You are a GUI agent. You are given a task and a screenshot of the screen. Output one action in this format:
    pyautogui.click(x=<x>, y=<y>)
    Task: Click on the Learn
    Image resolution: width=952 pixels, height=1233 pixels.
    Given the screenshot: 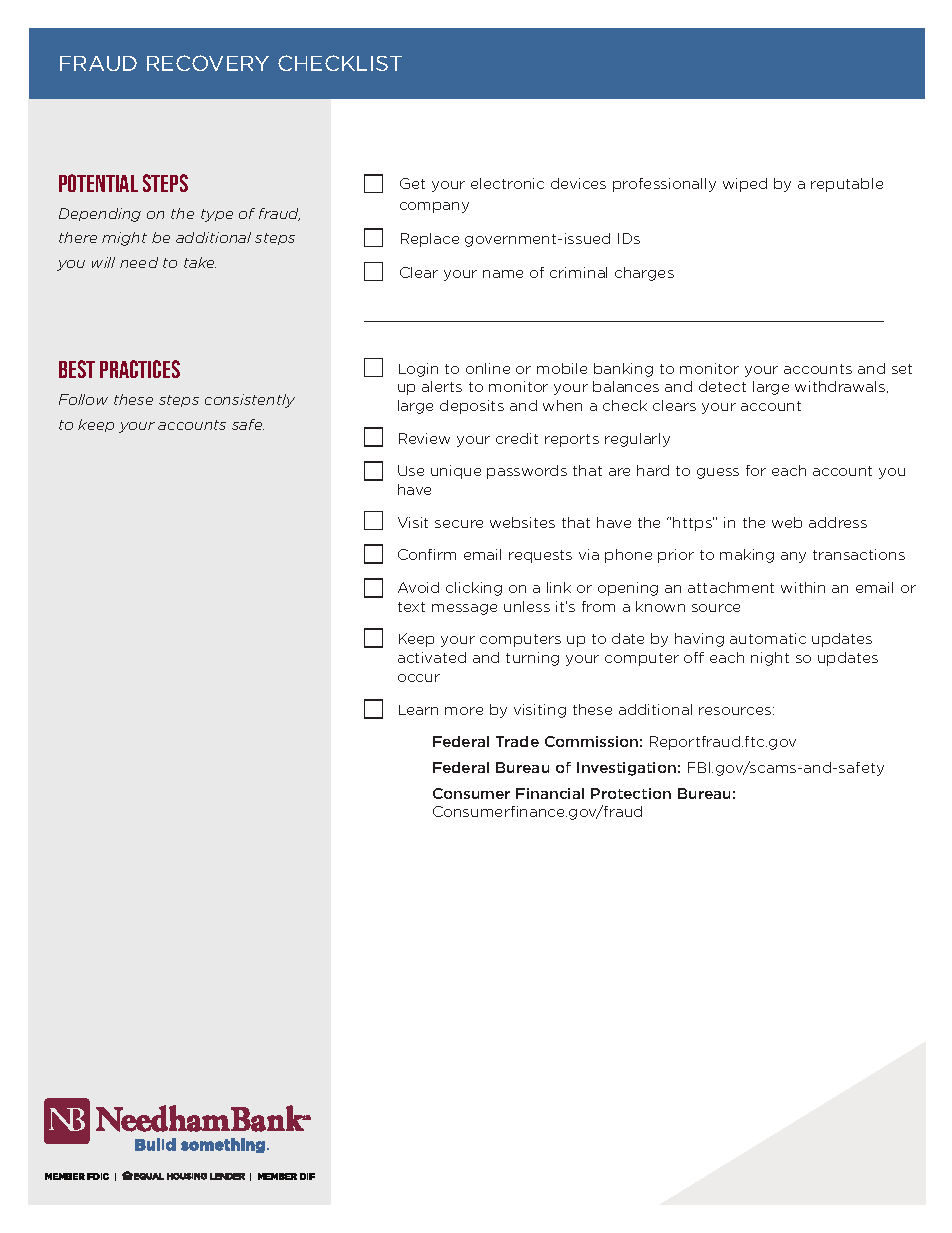 What is the action you would take?
    pyautogui.click(x=418, y=710)
